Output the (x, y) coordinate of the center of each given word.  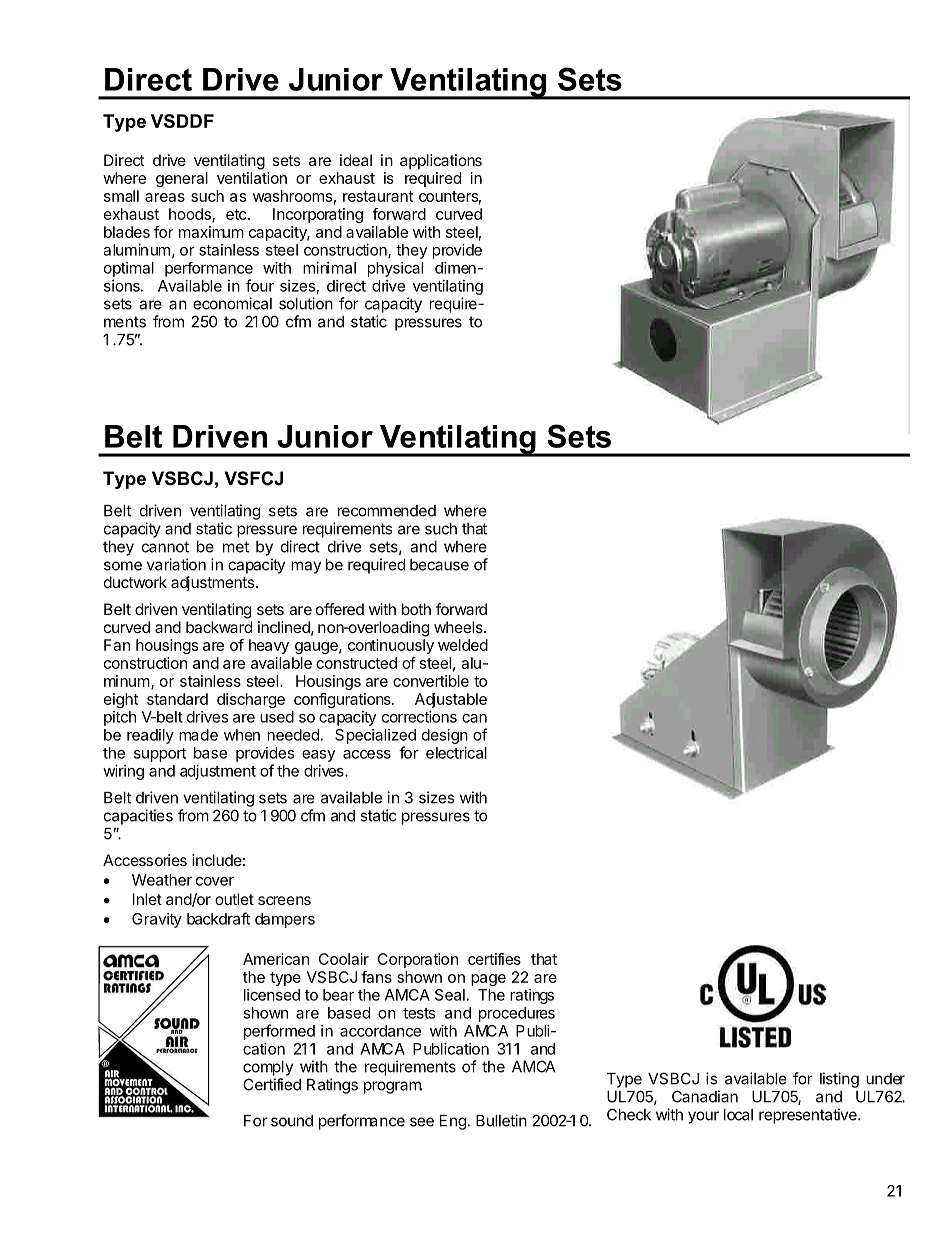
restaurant (378, 196)
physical (395, 269)
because (439, 565)
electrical (456, 753)
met (236, 547)
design (445, 736)
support (160, 755)
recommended (387, 511)
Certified (272, 1084)
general (182, 179)
